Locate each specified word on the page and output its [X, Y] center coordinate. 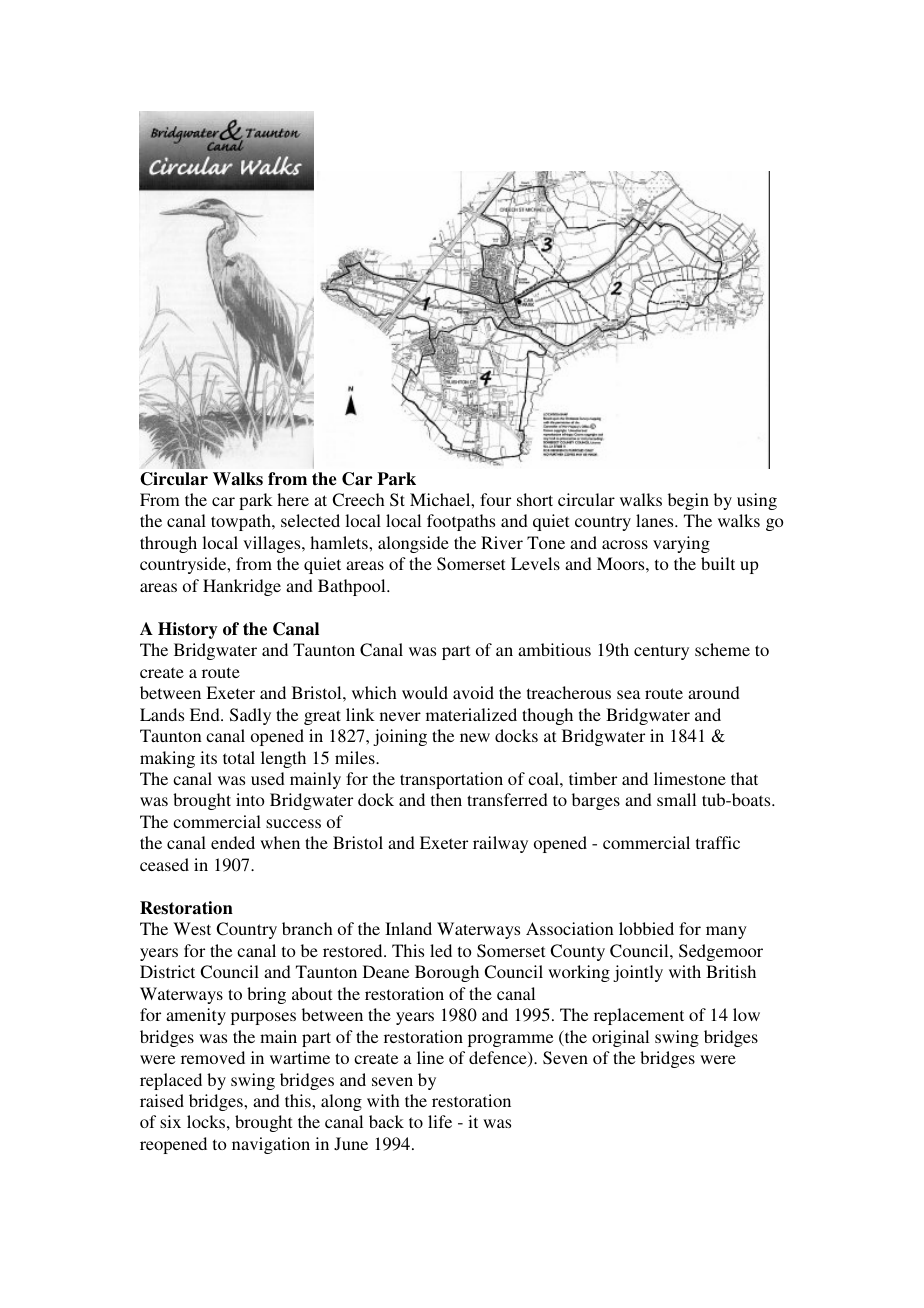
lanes [656, 520]
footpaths [461, 522]
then [446, 799]
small [676, 799]
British [731, 971]
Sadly [250, 716]
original [620, 1038]
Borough [447, 973]
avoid [473, 692]
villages [273, 544]
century [661, 652]
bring [266, 995]
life [440, 1121]
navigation [271, 1145]
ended [233, 842]
